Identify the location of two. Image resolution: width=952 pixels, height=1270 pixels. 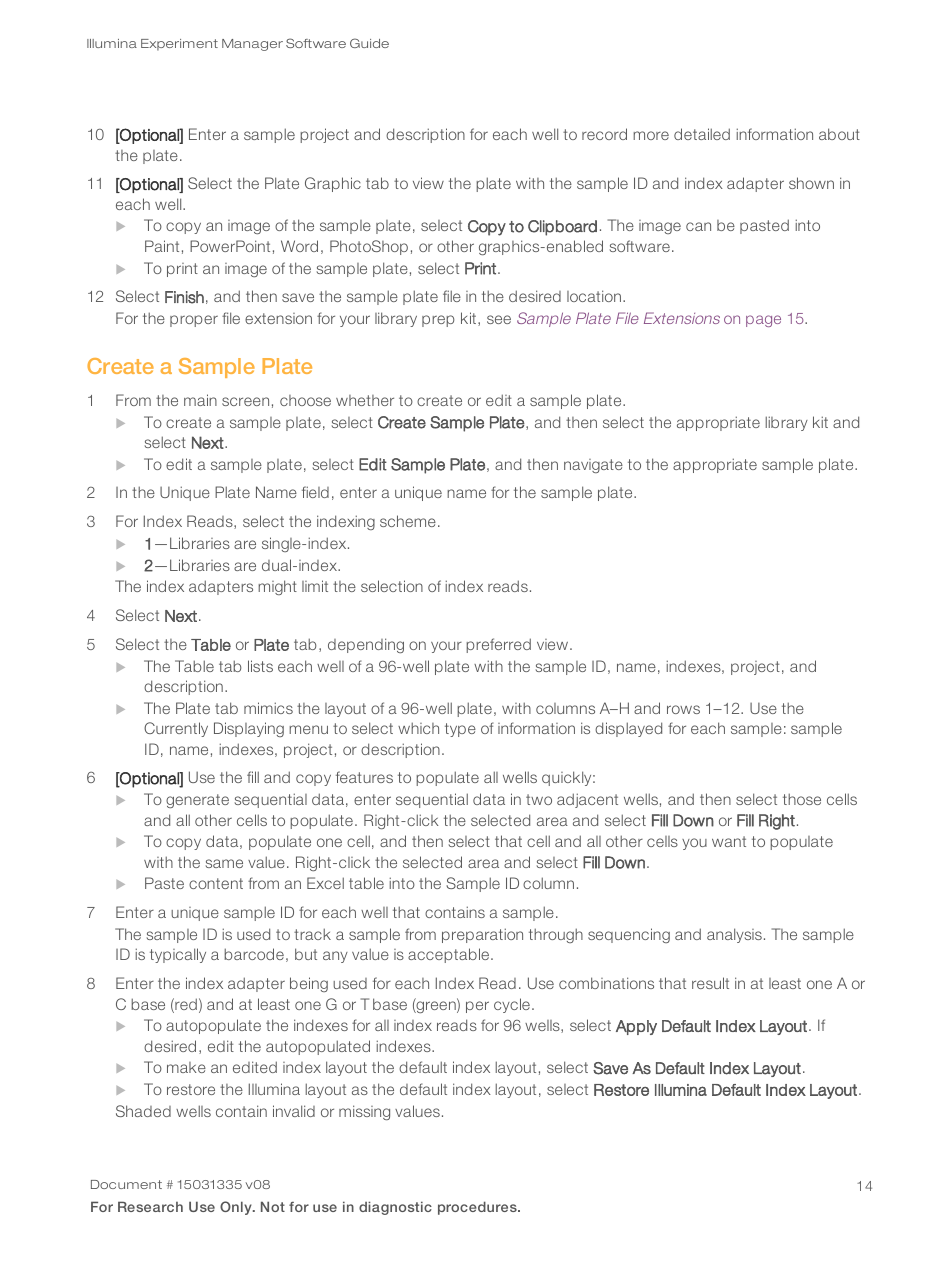
(539, 799).
